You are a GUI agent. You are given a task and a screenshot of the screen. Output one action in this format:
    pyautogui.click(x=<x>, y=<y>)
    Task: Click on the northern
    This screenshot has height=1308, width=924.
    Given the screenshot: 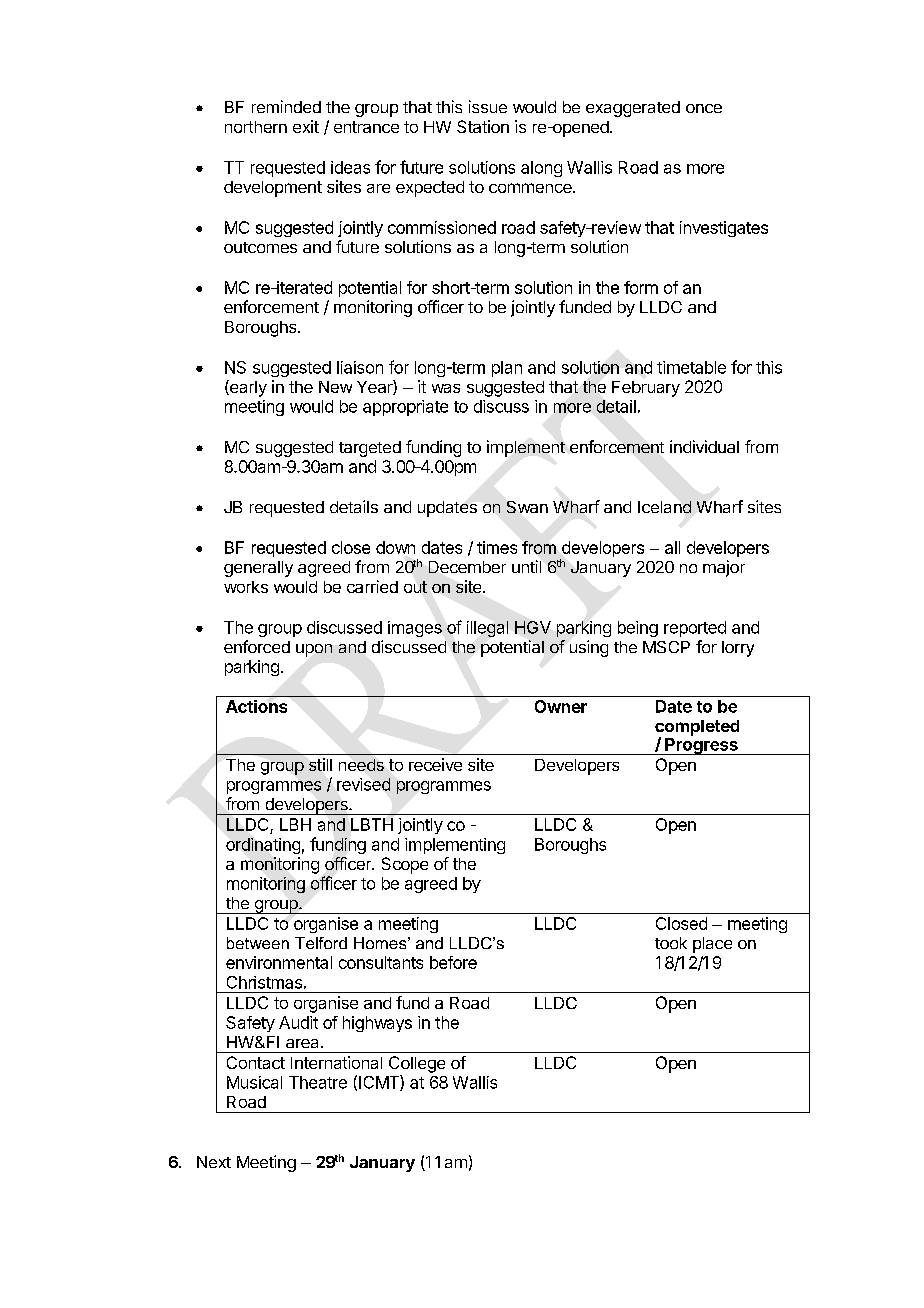 What is the action you would take?
    pyautogui.click(x=256, y=127)
